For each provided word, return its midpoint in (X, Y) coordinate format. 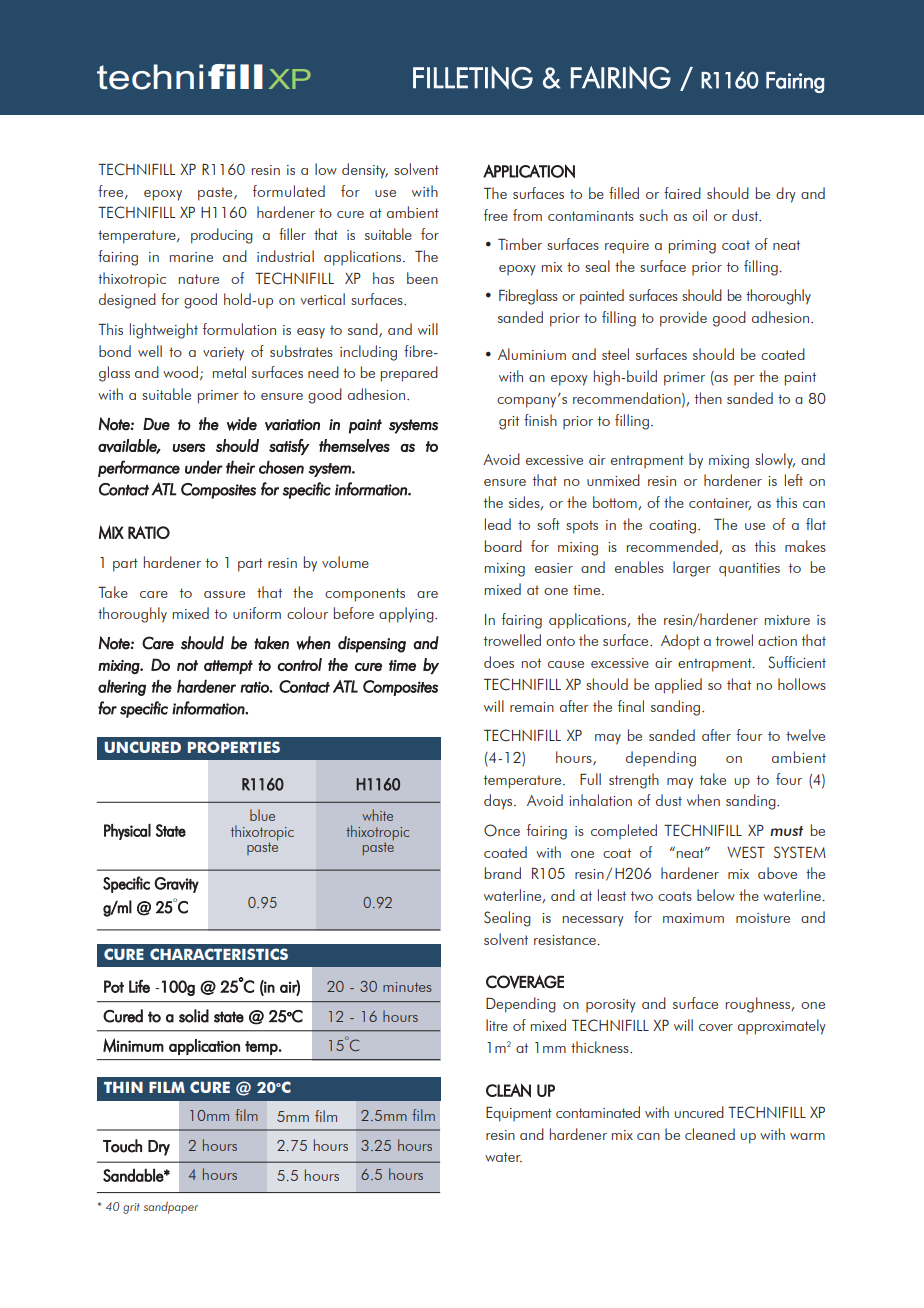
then (708, 398)
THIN (123, 1087)
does (499, 662)
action (777, 641)
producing (222, 236)
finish (540, 420)
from (527, 215)
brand (503, 873)
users (189, 448)
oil (700, 215)
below (716, 895)
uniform (257, 613)
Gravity (176, 885)
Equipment (519, 1114)
